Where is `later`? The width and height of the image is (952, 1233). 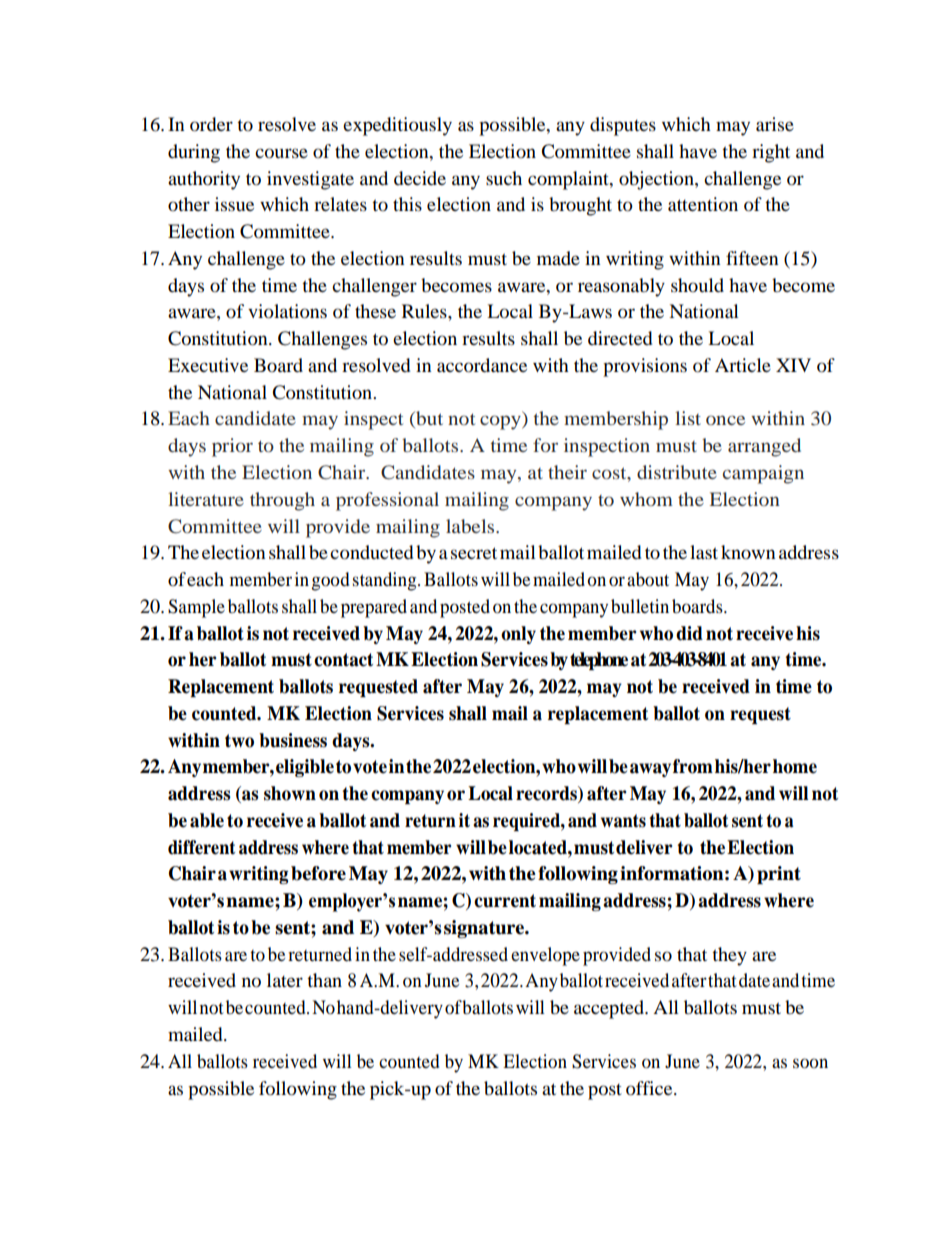
later is located at coordinates (285, 980).
